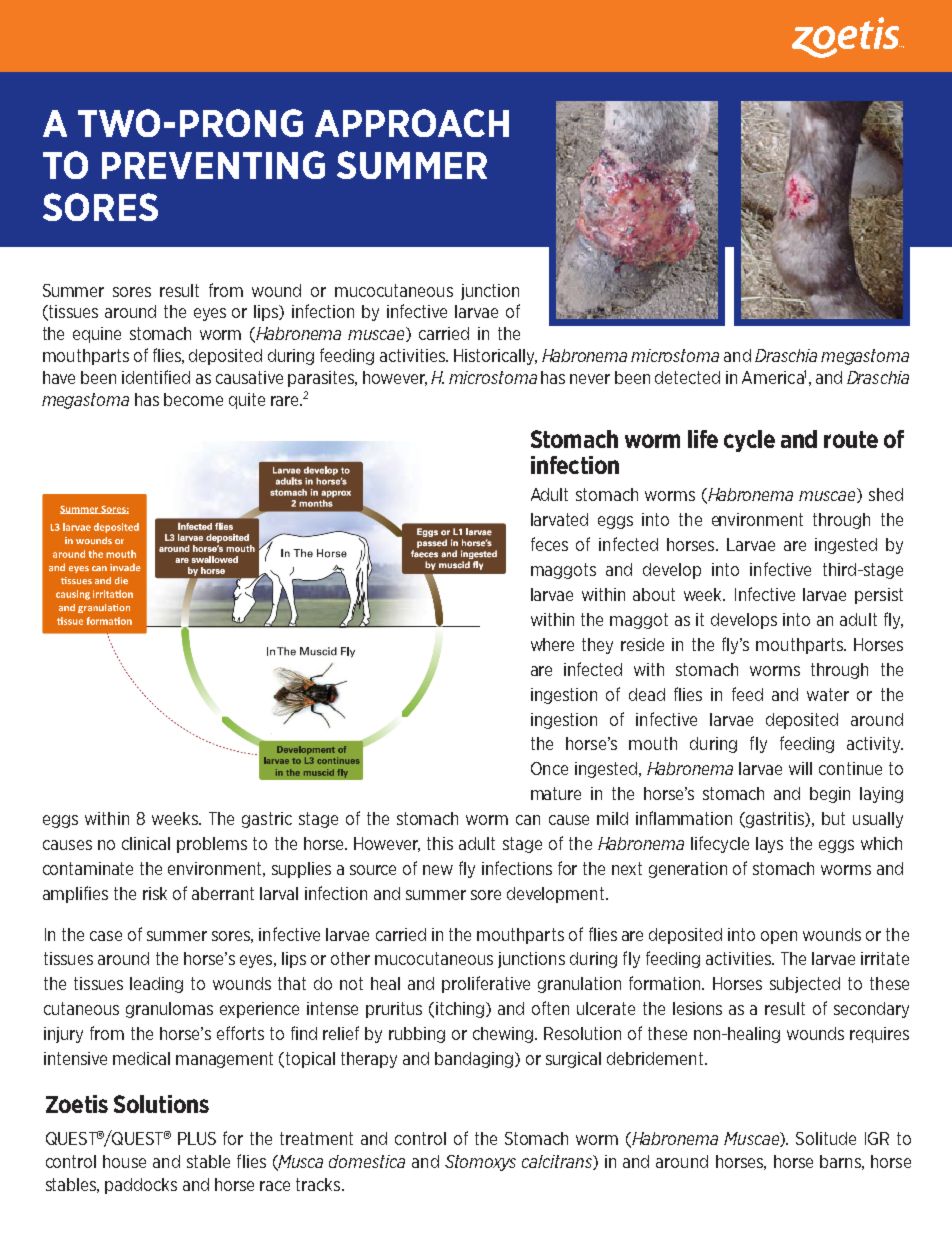  I want to click on where, so click(552, 644).
